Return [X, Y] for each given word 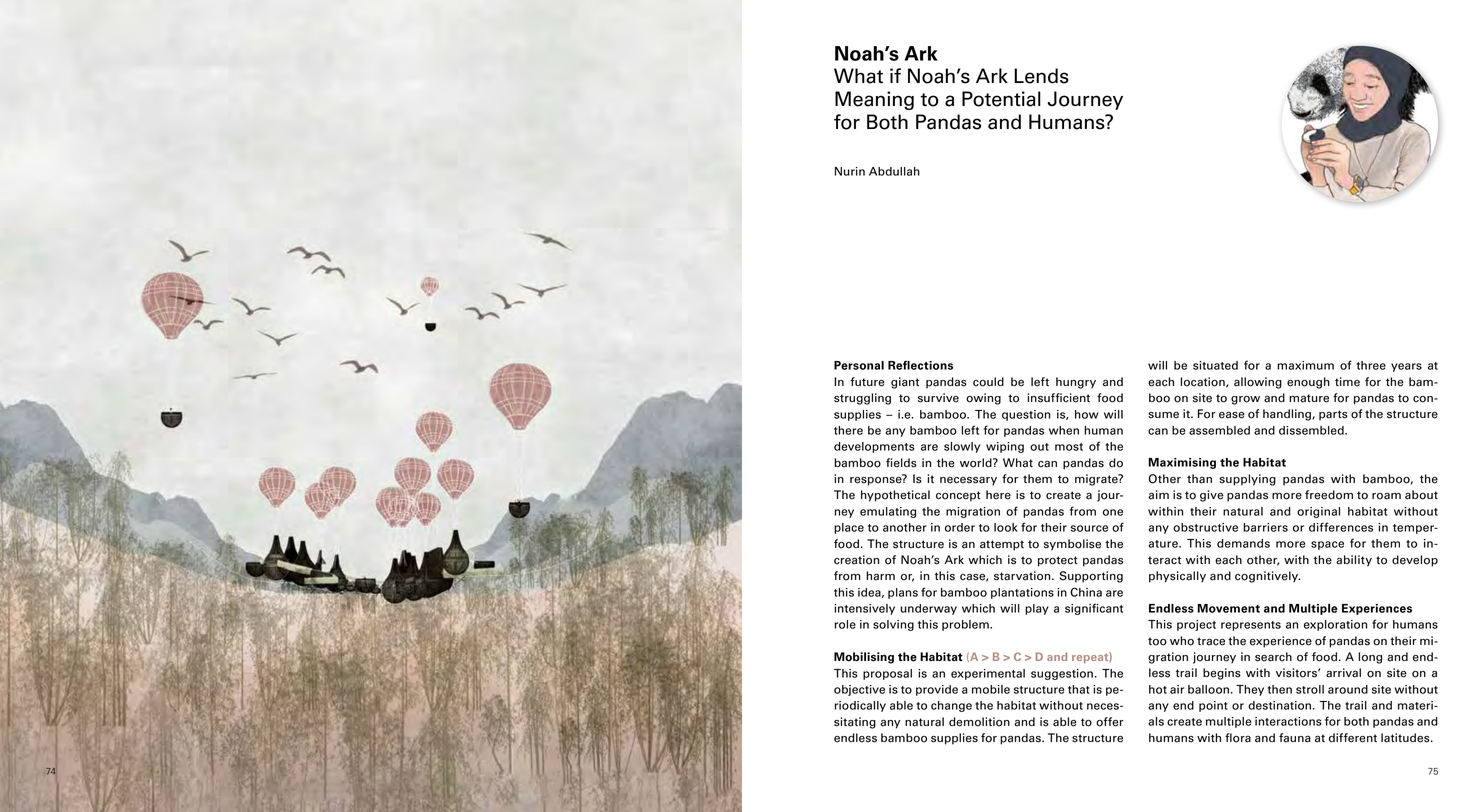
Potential [1001, 99]
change [951, 706]
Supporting [1091, 577]
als [1156, 721]
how [1087, 414]
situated [1215, 365]
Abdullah [894, 171]
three [1371, 365]
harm [880, 576]
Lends [1041, 76]
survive [938, 398]
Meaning [874, 100]
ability [1354, 561]
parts [1333, 415]
